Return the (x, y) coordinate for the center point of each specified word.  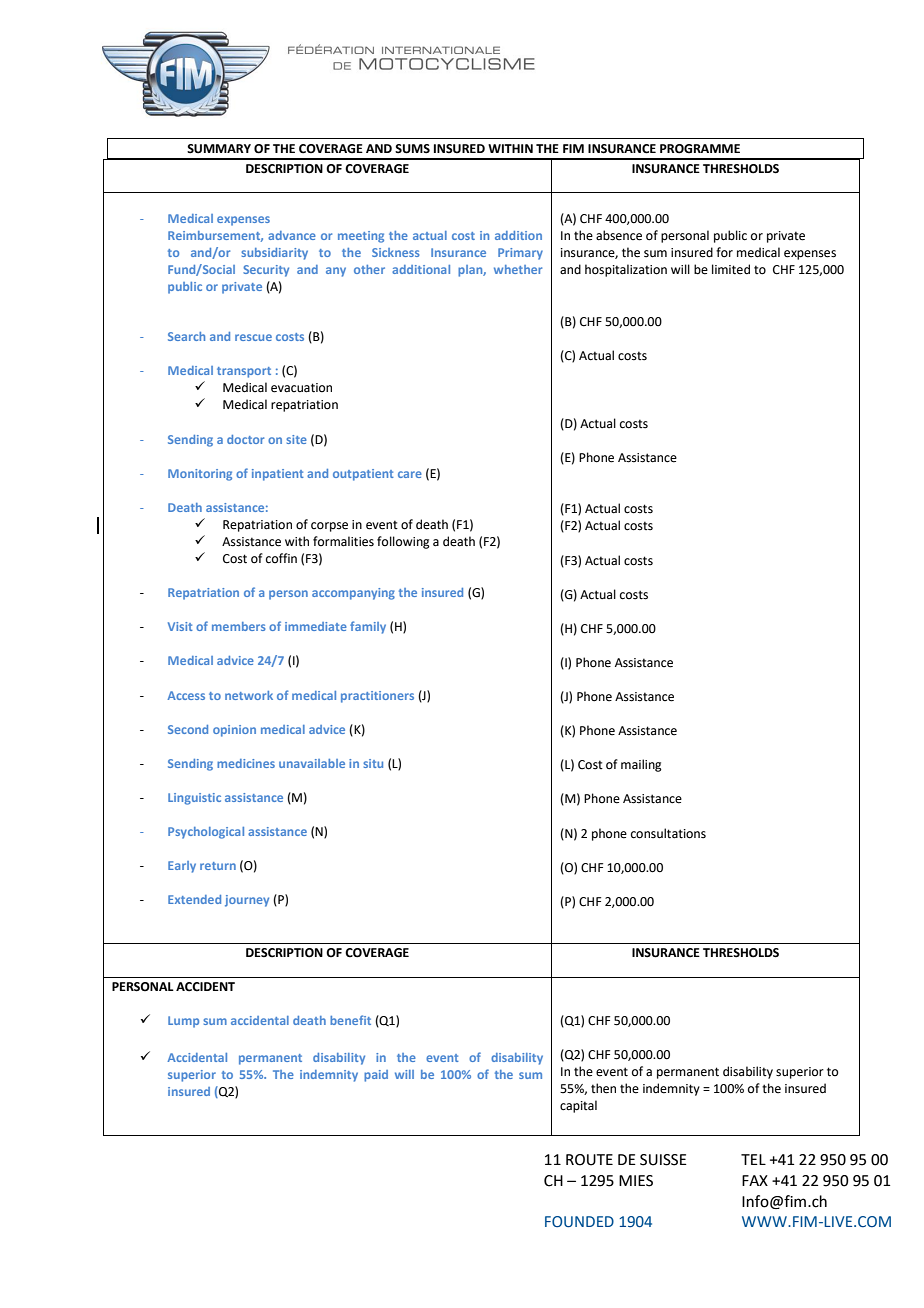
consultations (668, 833)
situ (373, 763)
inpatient (278, 475)
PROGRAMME (700, 149)
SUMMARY (219, 149)
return (218, 866)
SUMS (412, 149)
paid (376, 1076)
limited (731, 269)
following (403, 542)
